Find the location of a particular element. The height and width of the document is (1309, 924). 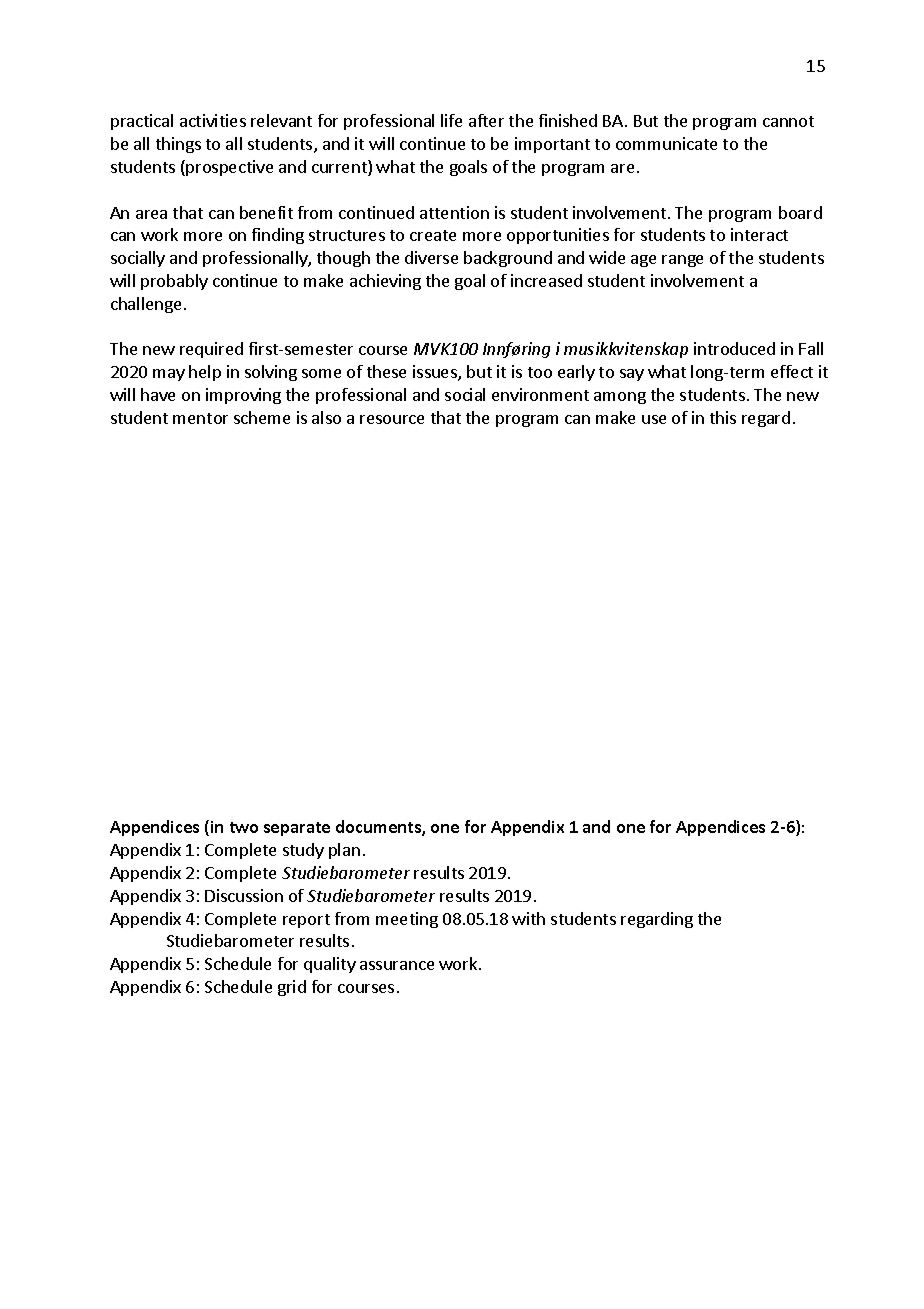

mentor is located at coordinates (200, 418).
